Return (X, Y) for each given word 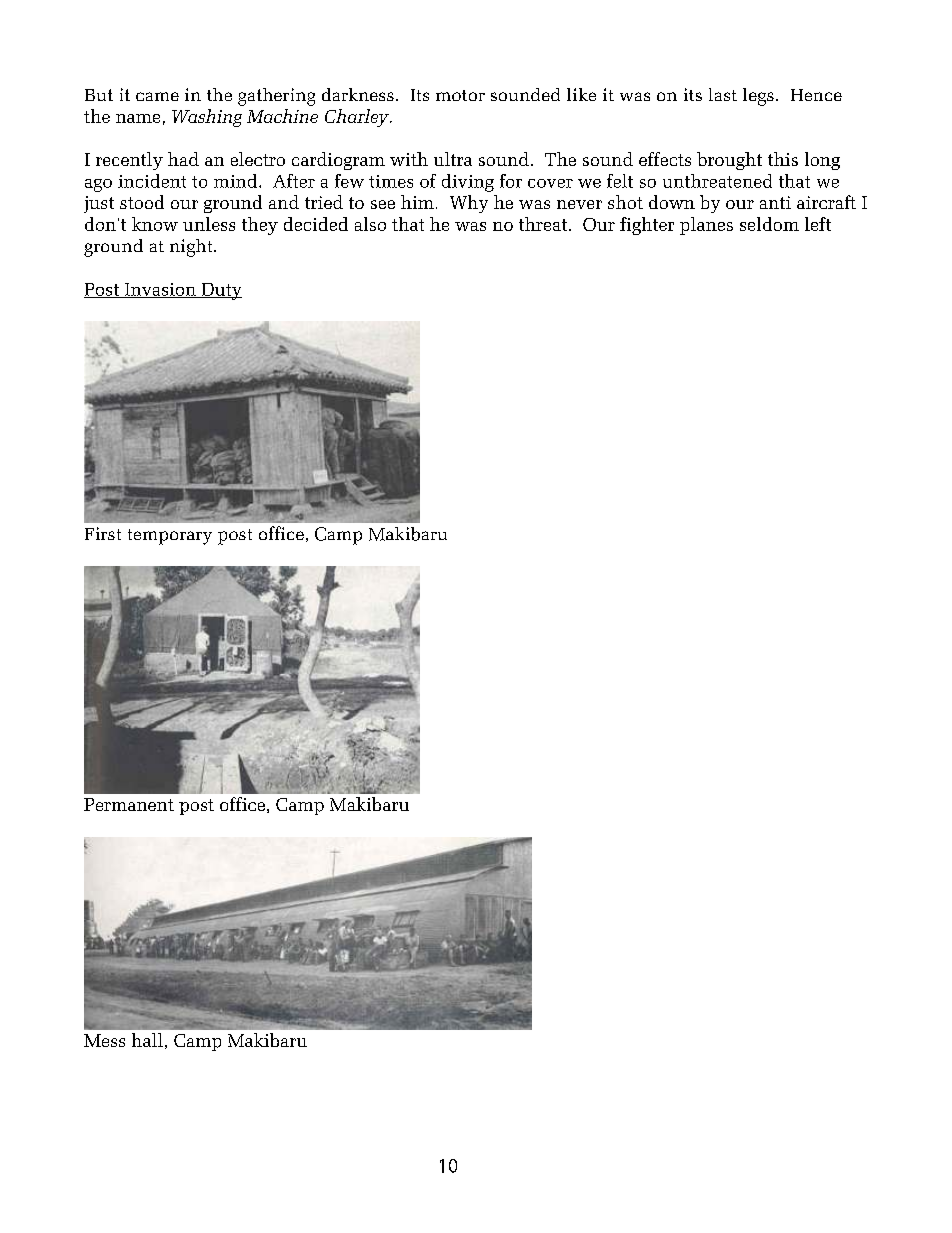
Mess (104, 1040)
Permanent (129, 804)
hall (147, 1040)
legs (758, 97)
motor (460, 95)
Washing (207, 118)
